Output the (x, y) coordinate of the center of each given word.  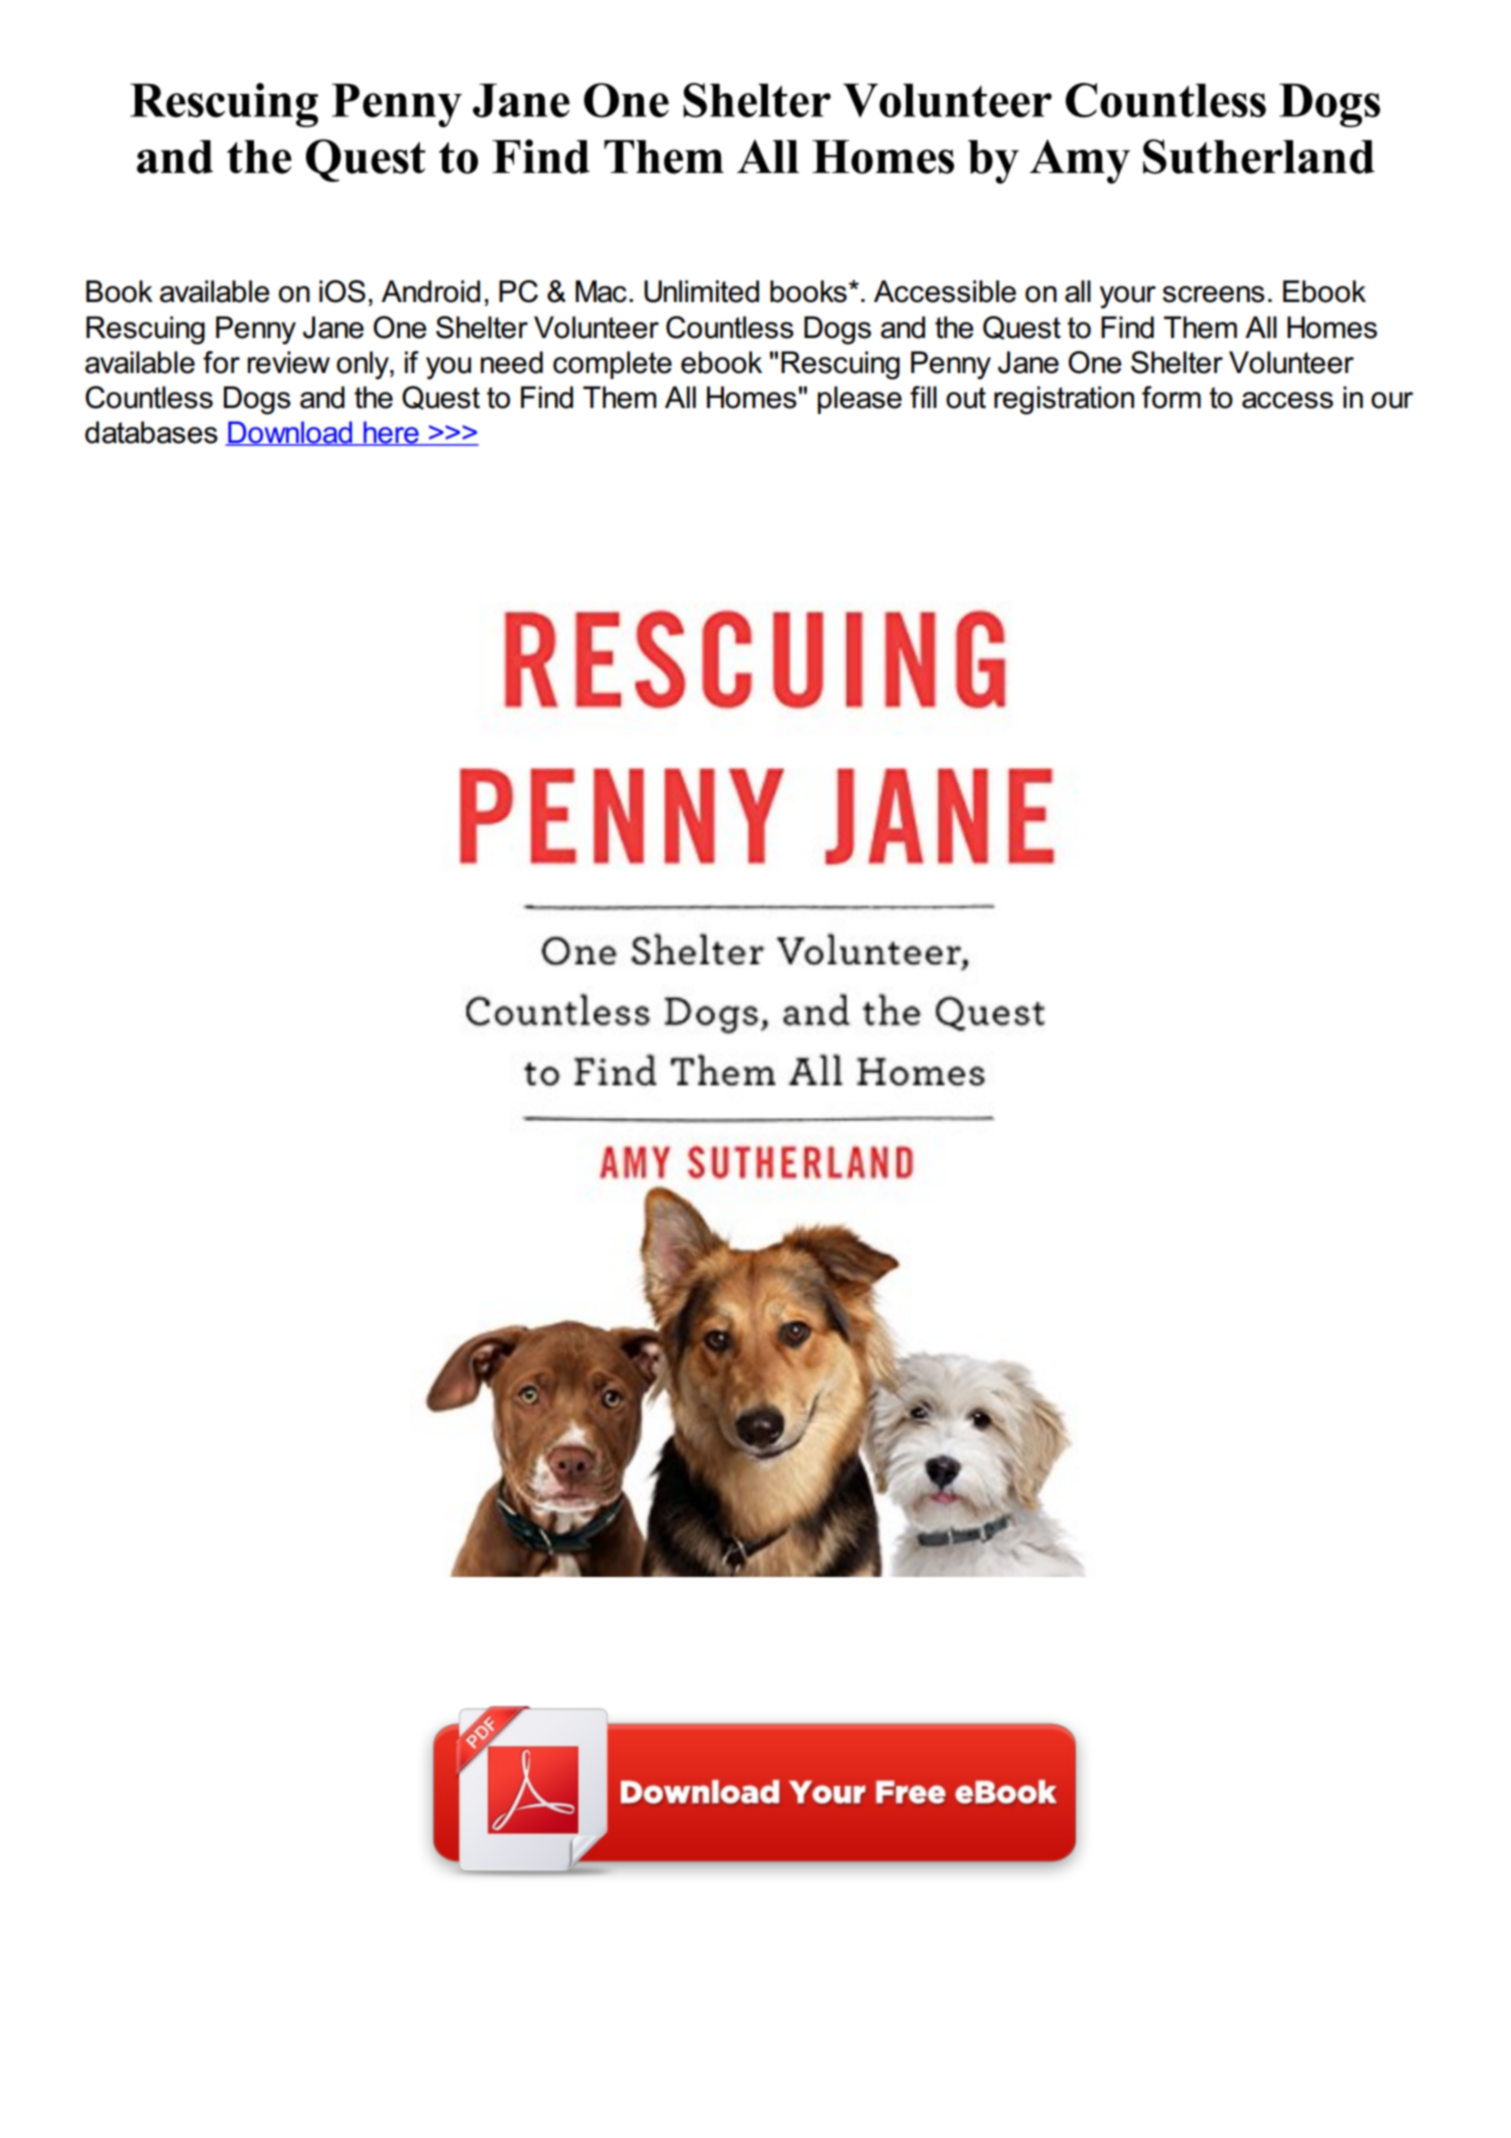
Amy (1080, 161)
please (860, 400)
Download (290, 433)
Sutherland (1259, 156)
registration (1064, 400)
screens (1214, 294)
